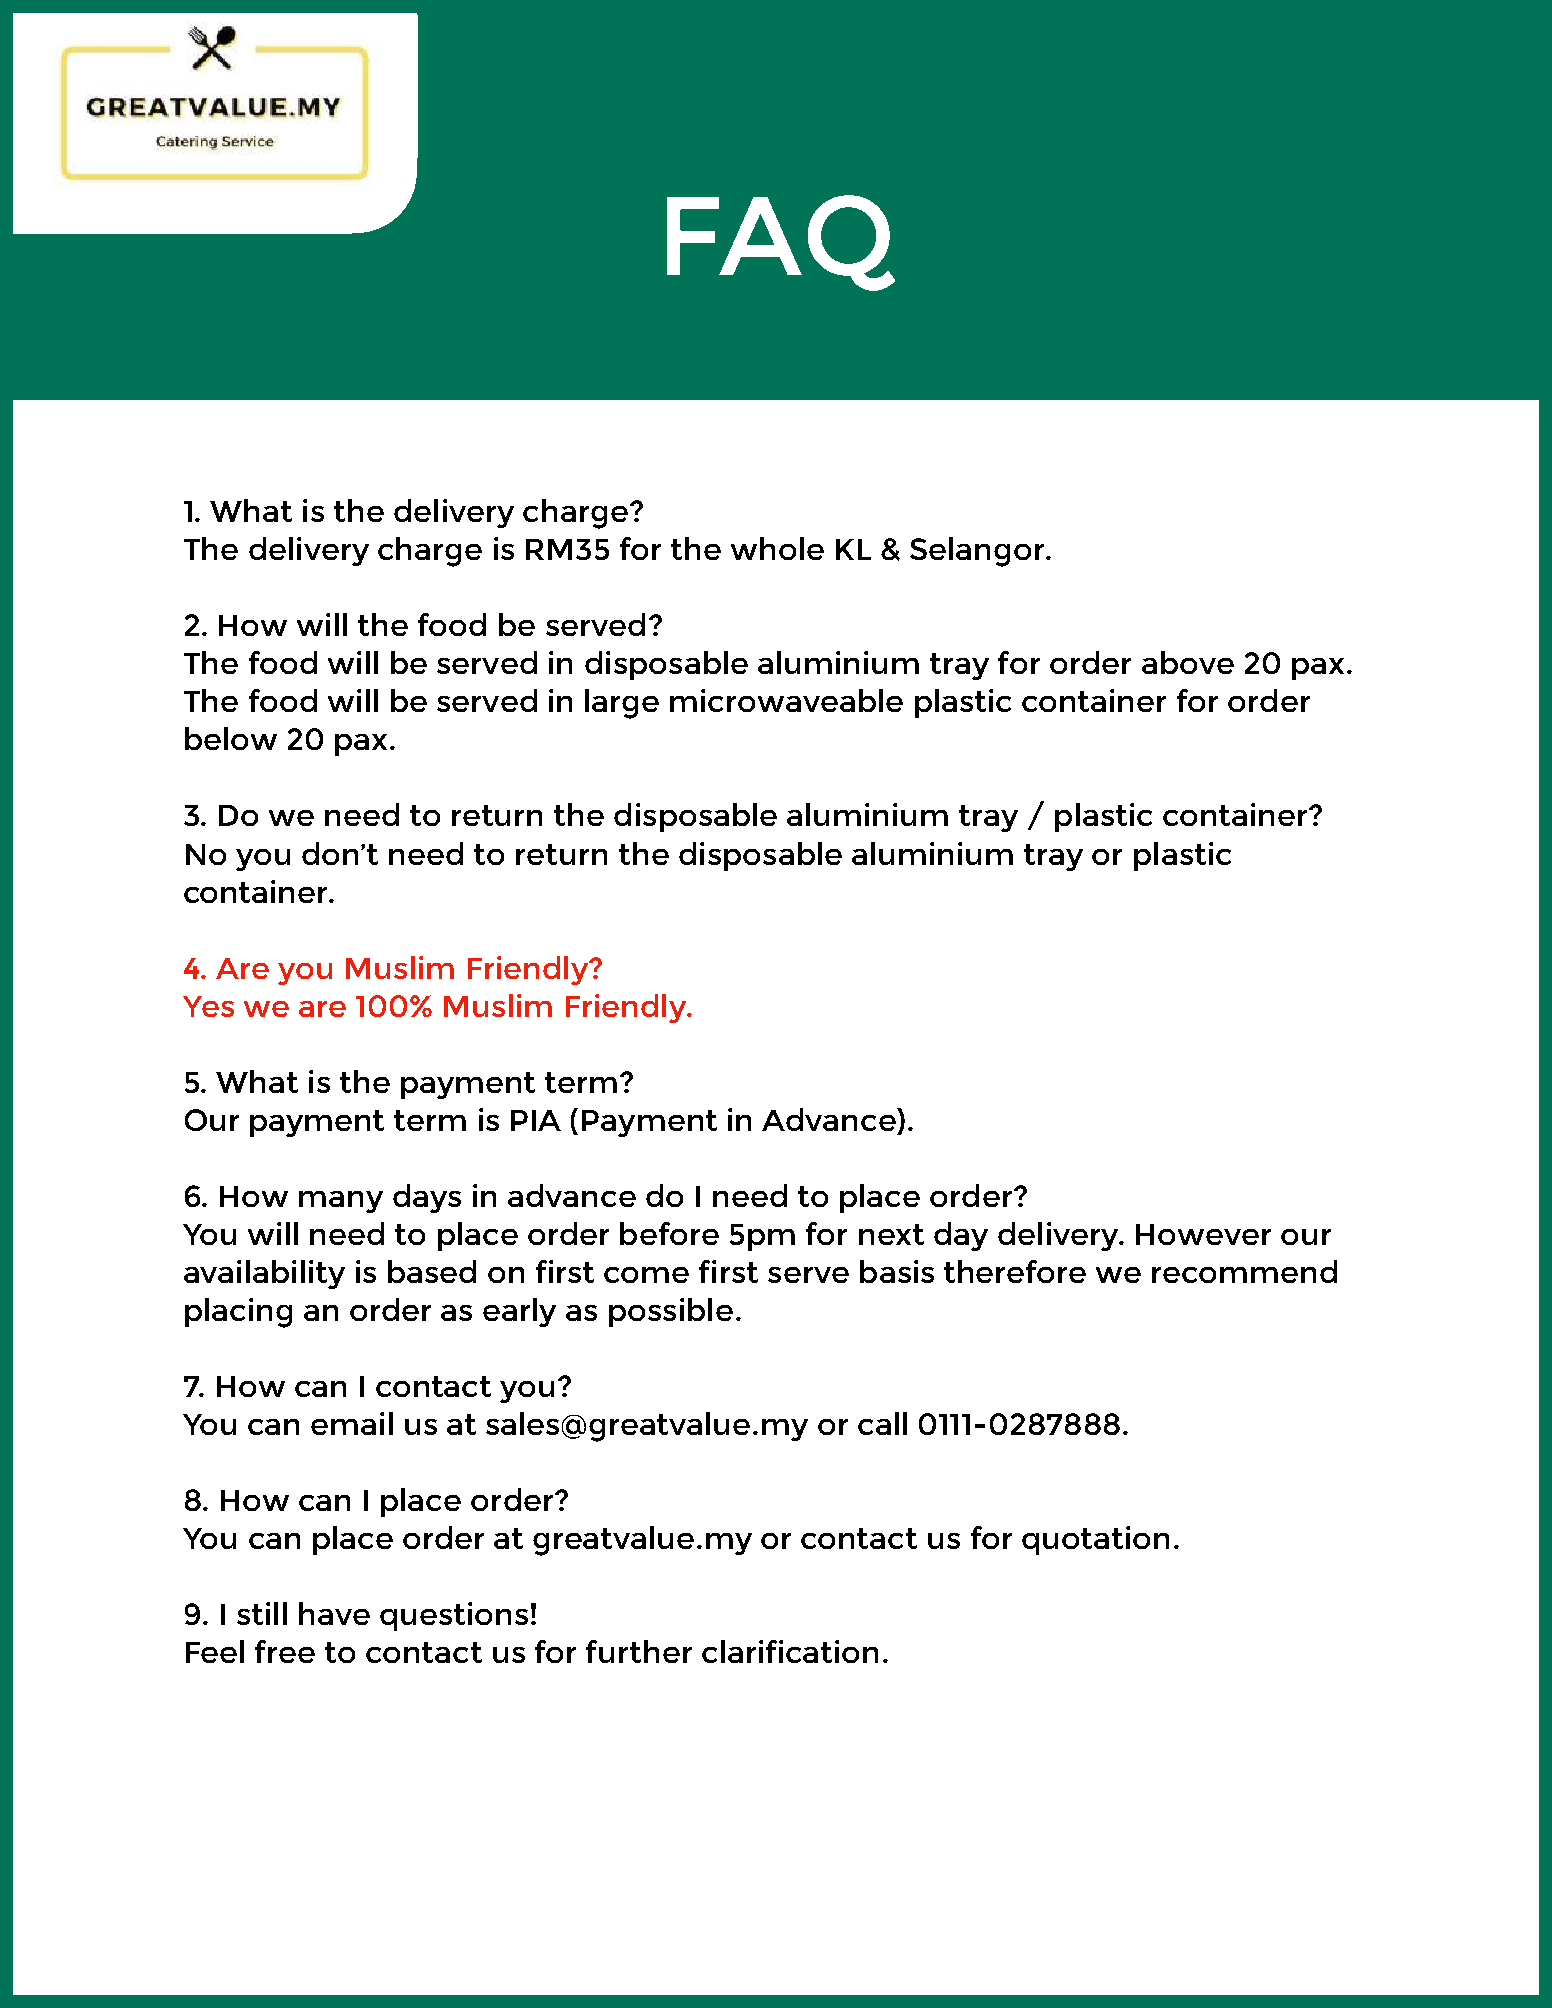  I want to click on therefore, so click(1015, 1271).
